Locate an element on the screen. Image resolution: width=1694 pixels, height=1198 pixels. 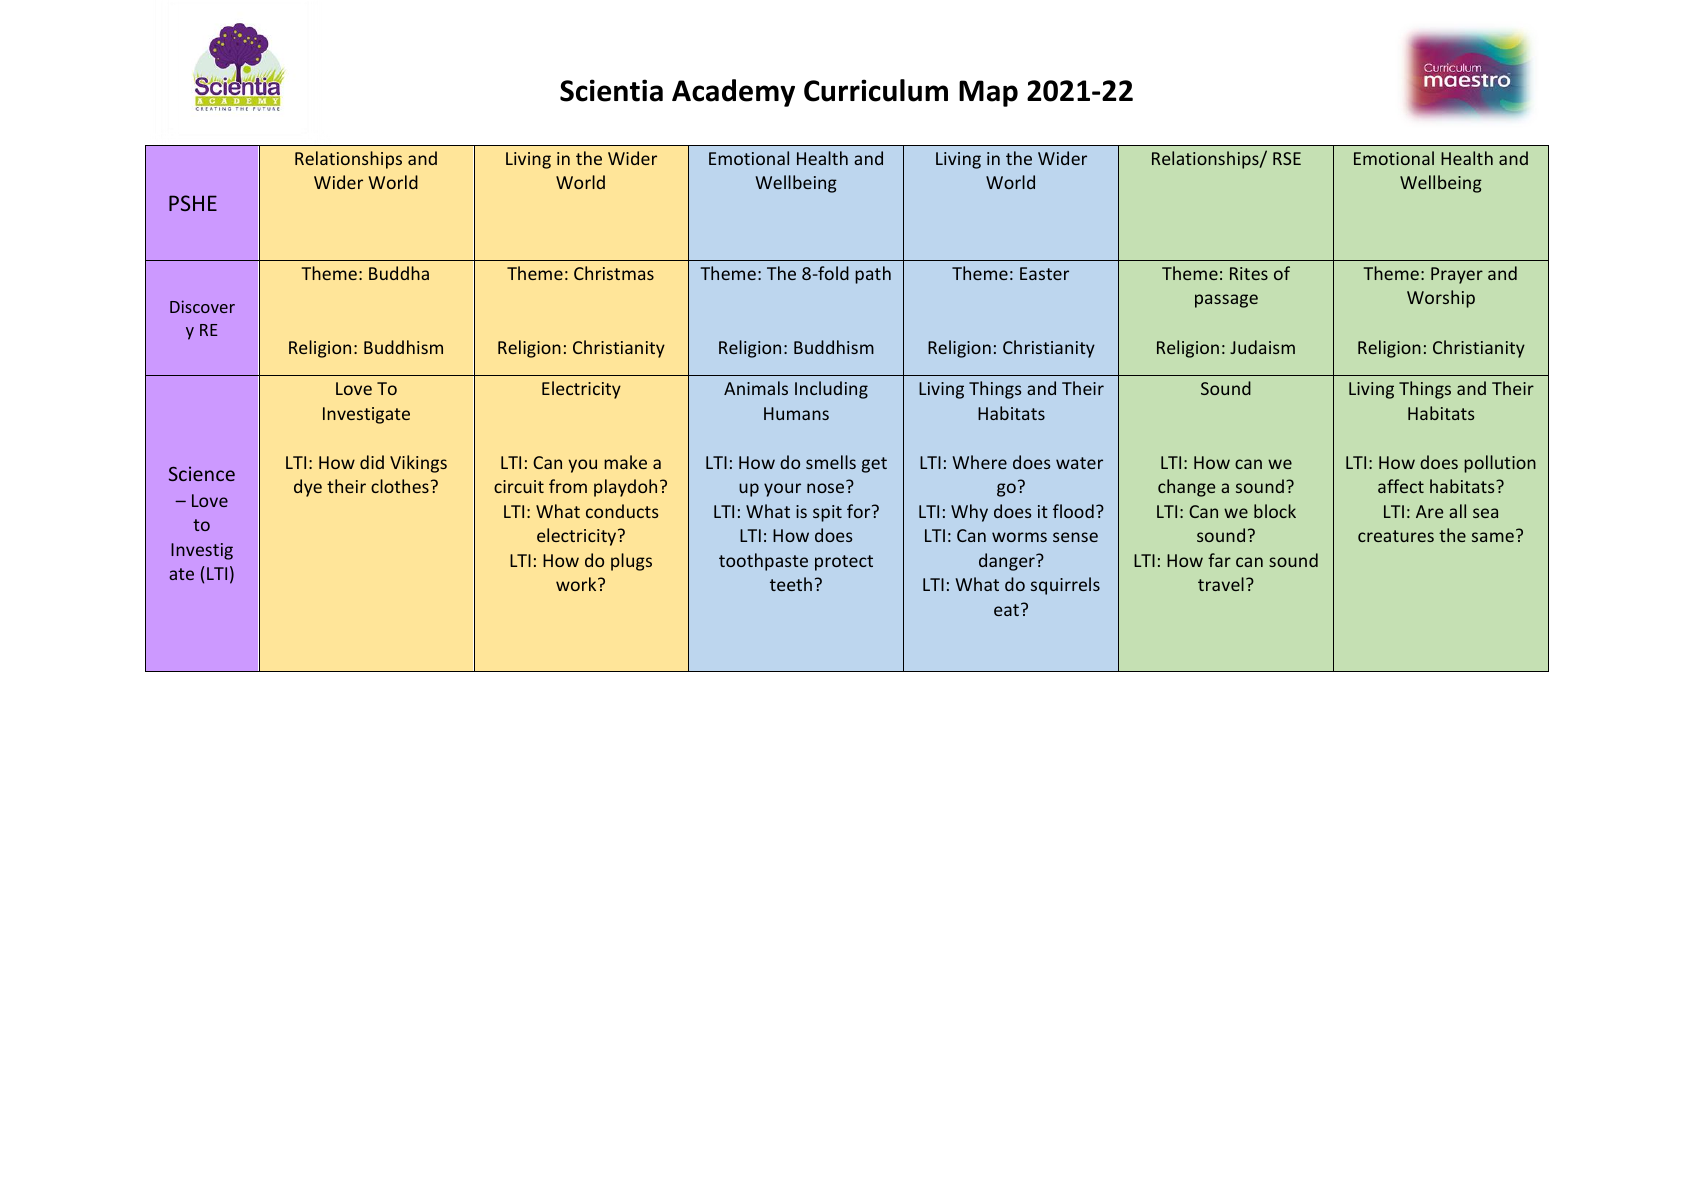
pollution is located at coordinates (1500, 464).
